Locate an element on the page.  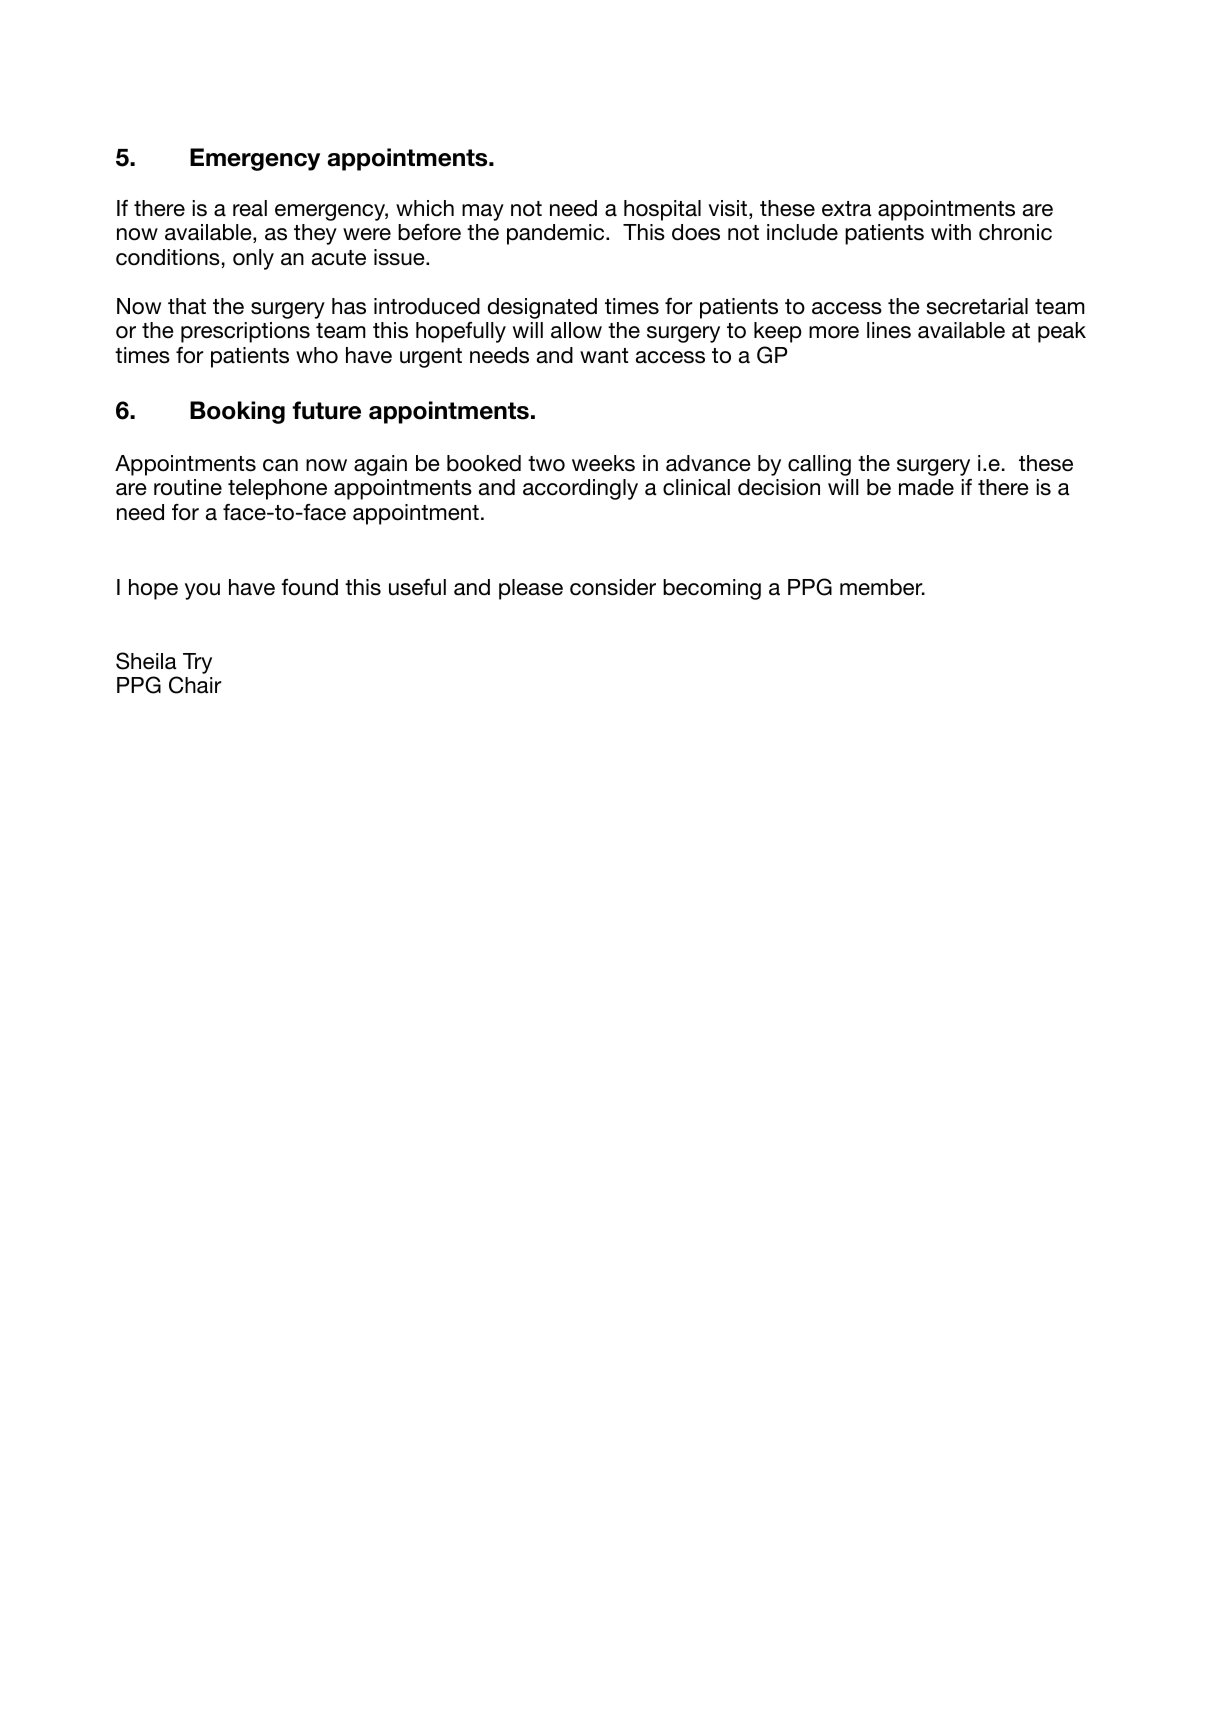
real is located at coordinates (250, 208).
